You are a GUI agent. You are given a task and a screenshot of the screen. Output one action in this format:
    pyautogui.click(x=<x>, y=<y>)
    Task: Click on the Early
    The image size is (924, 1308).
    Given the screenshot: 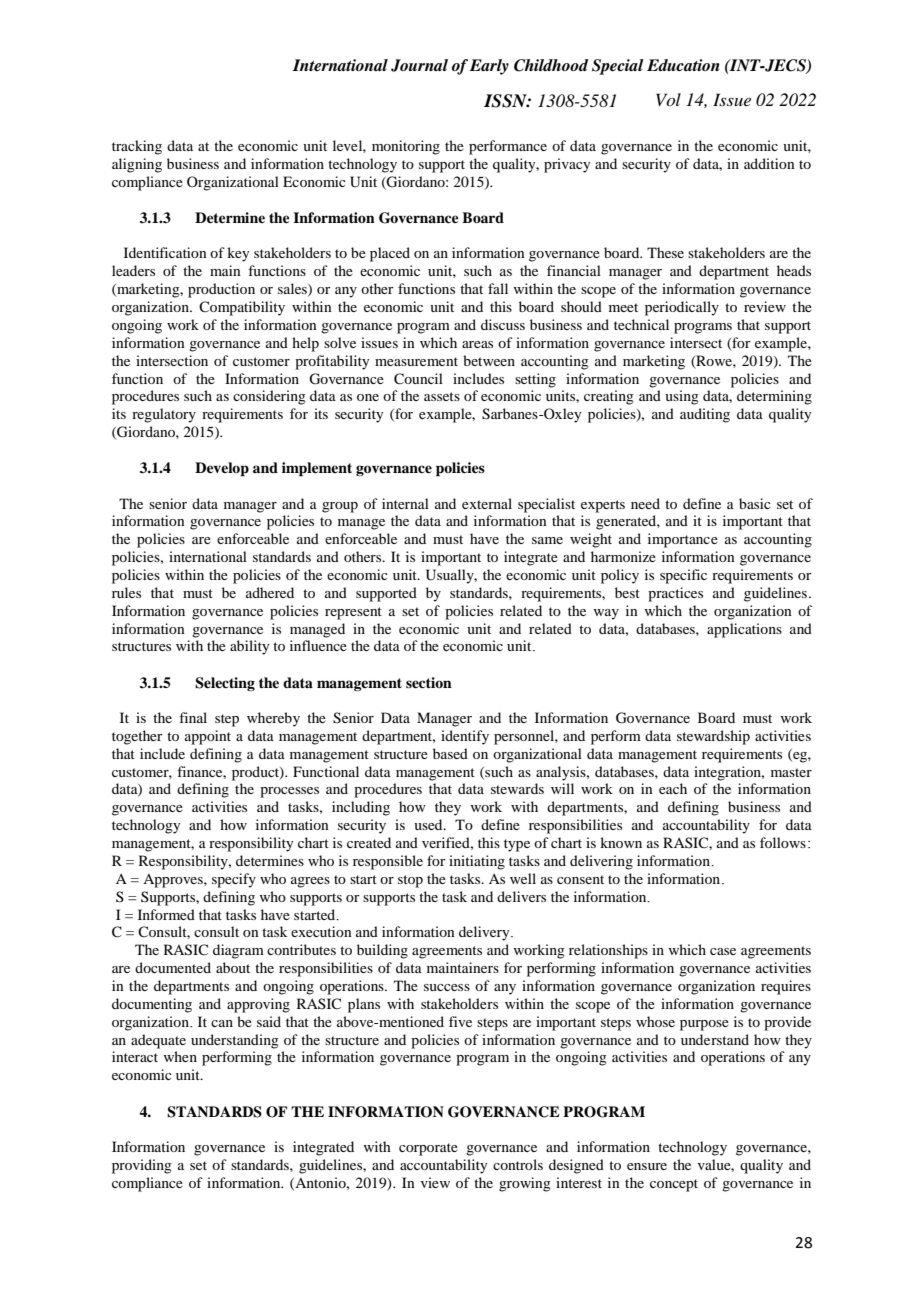 What is the action you would take?
    pyautogui.click(x=489, y=67)
